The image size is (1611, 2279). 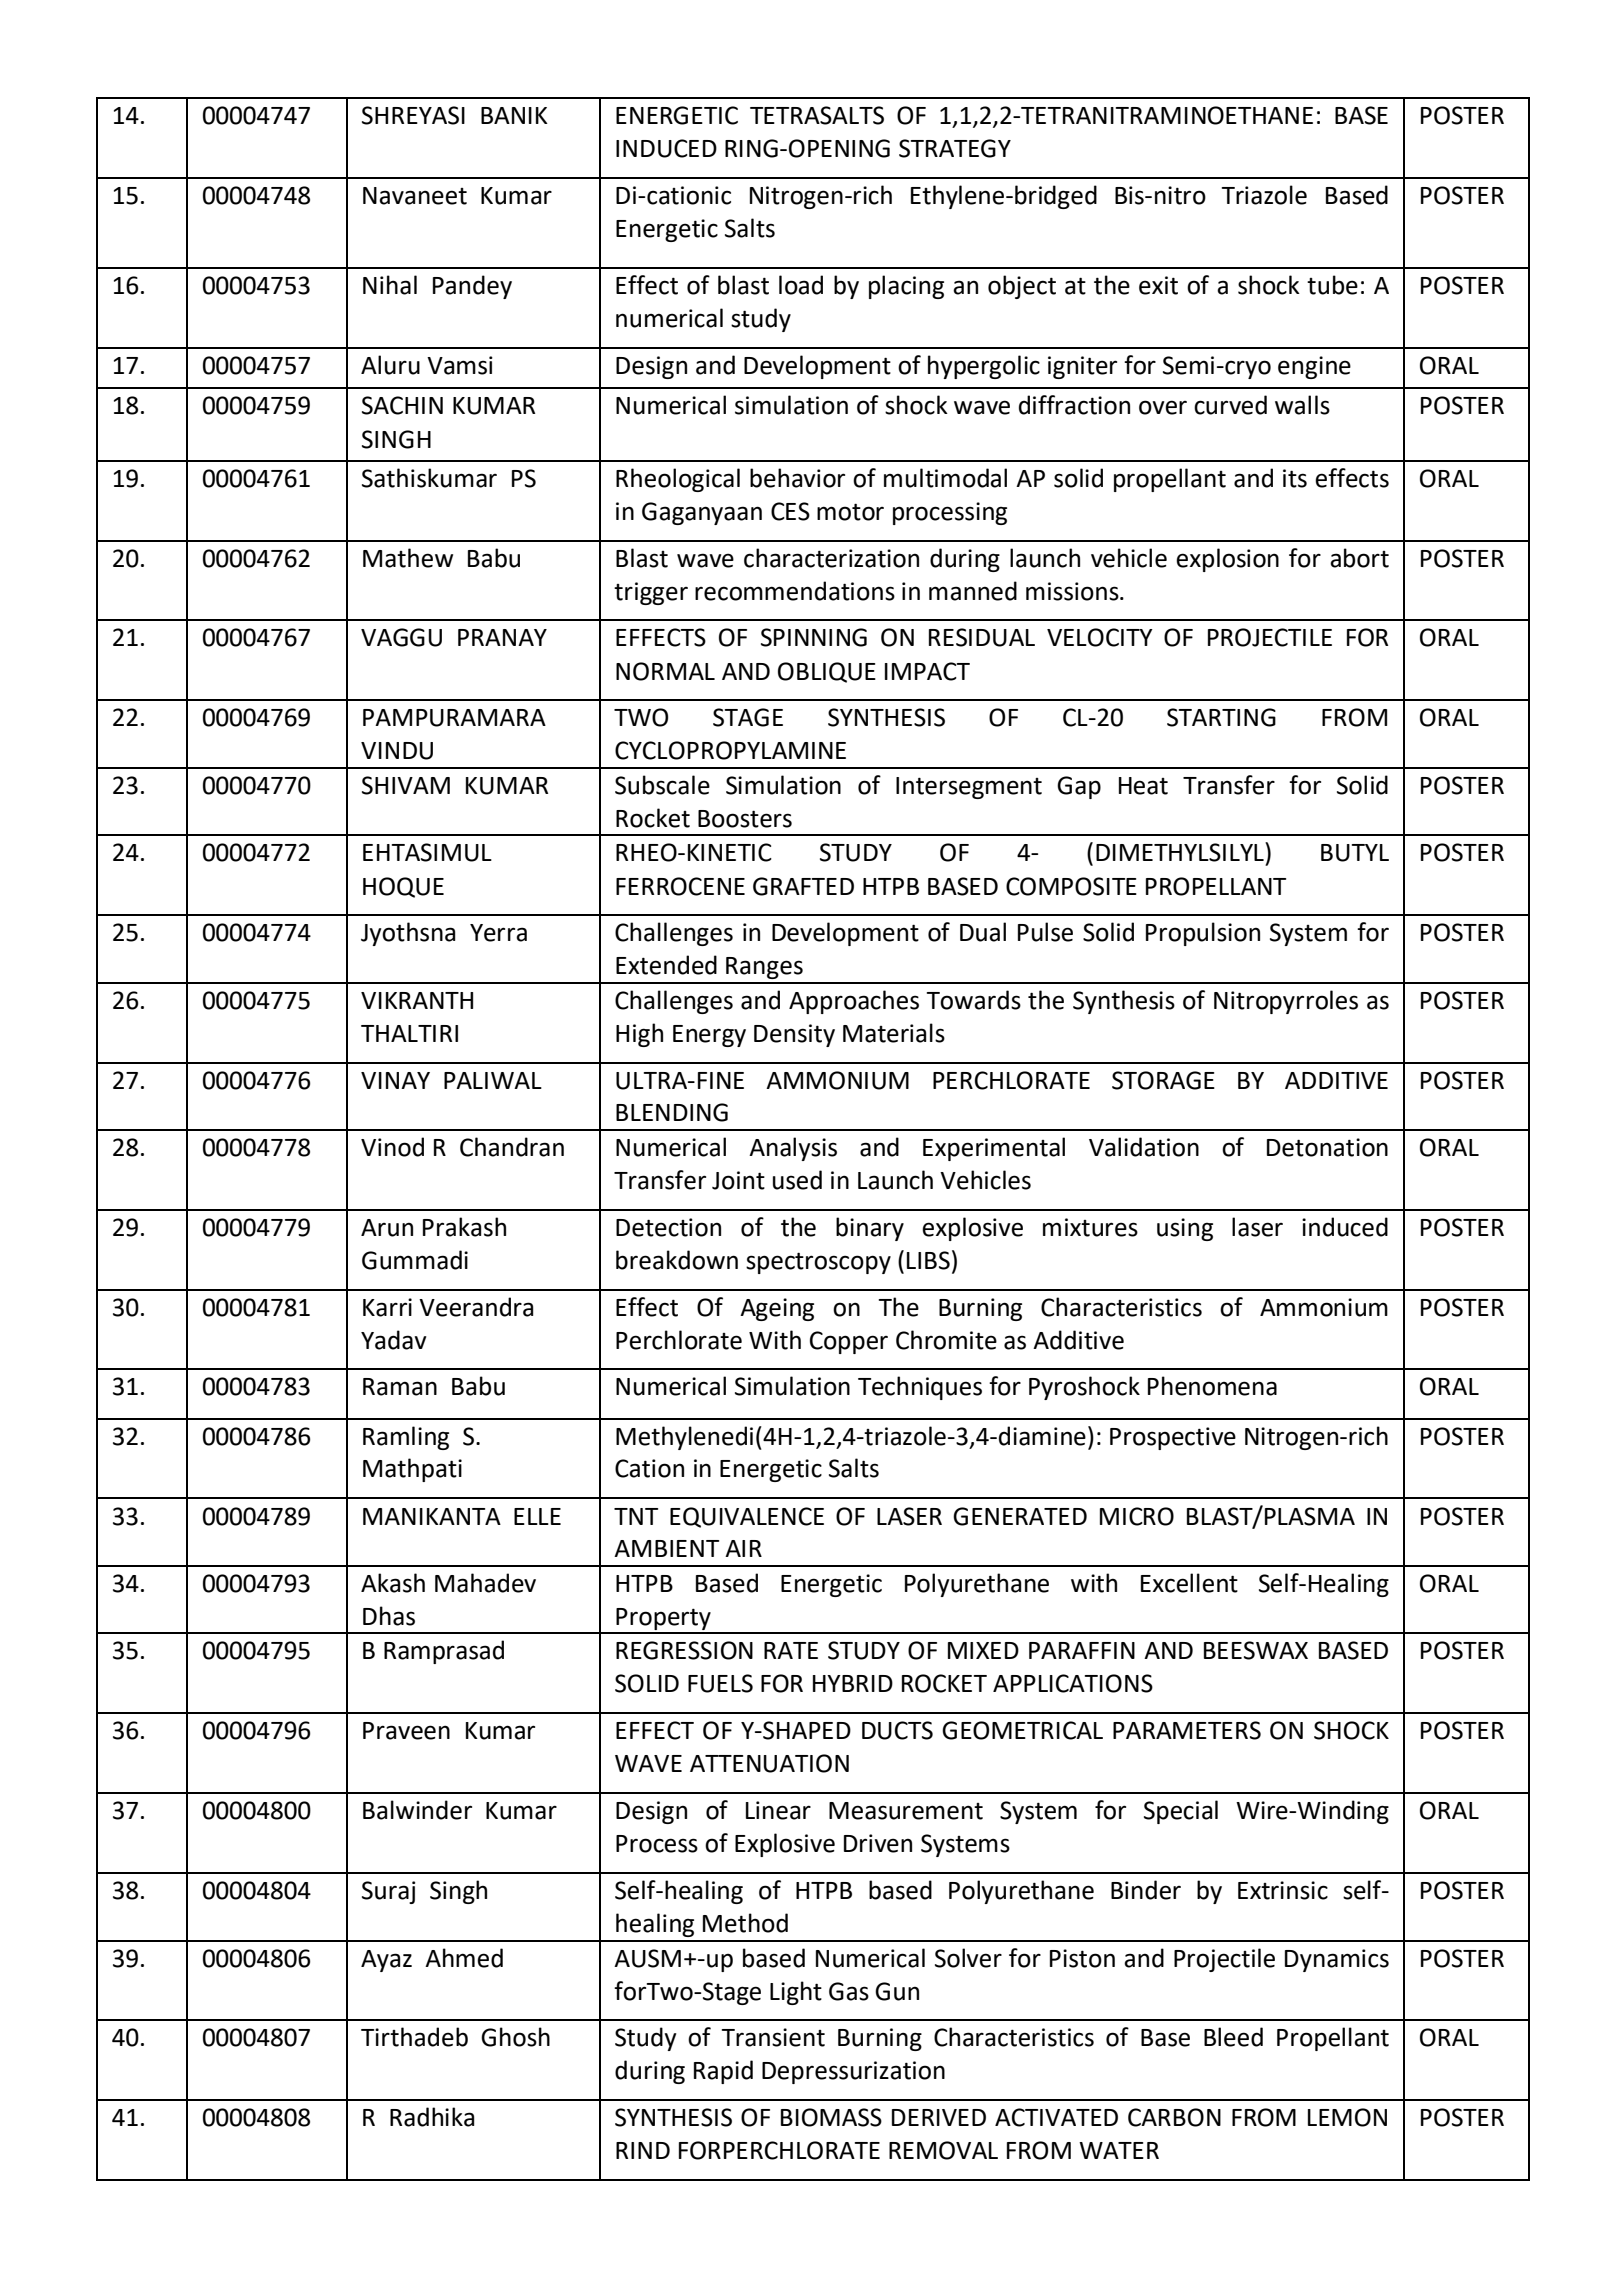 What do you see at coordinates (460, 365) in the image?
I see `Vamsi` at bounding box center [460, 365].
